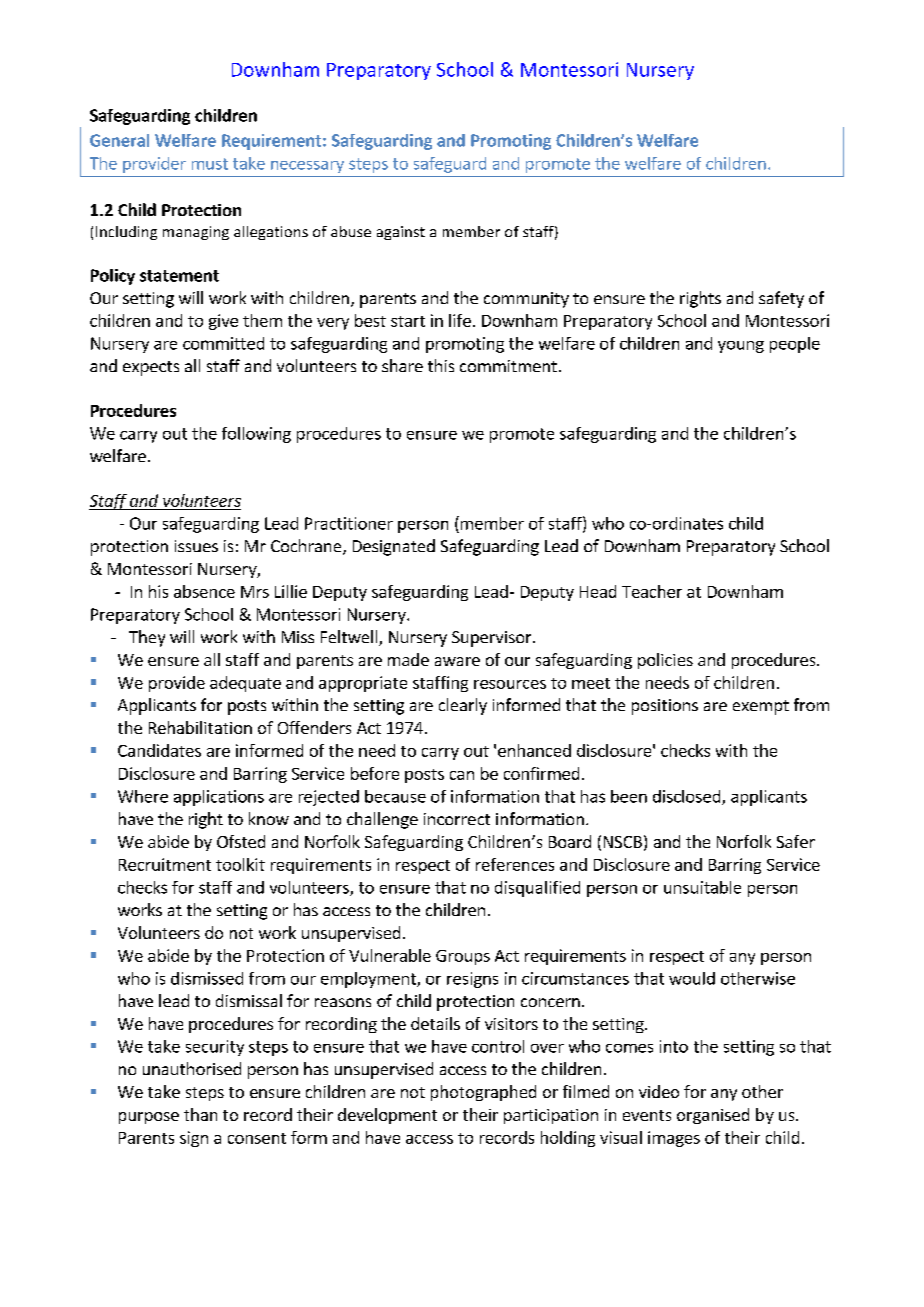 Image resolution: width=924 pixels, height=1307 pixels. What do you see at coordinates (688, 797) in the page?
I see `disclosed` at bounding box center [688, 797].
